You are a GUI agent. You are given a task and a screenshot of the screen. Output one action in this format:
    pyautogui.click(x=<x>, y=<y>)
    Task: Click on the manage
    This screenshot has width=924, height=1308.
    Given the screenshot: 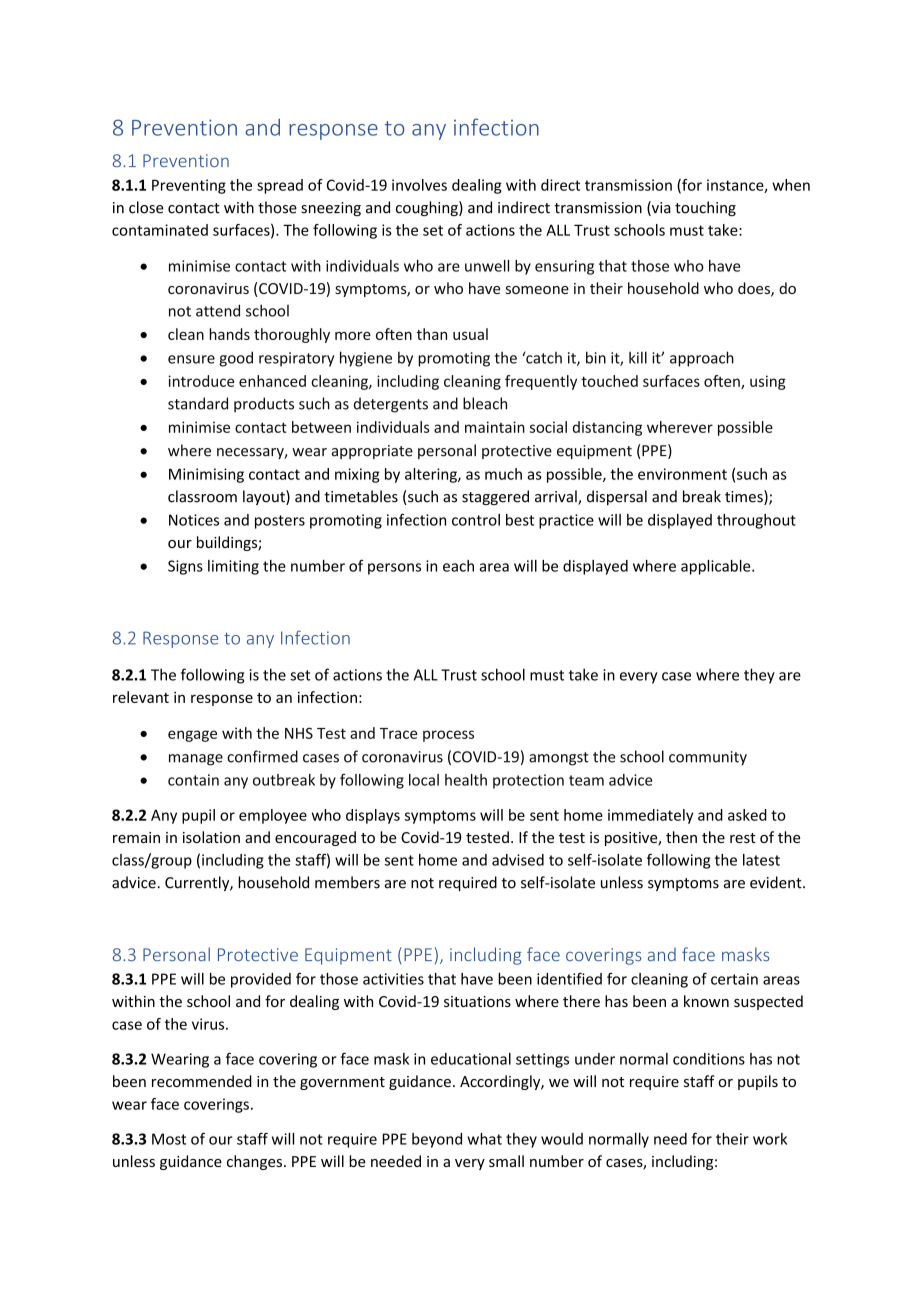 What is the action you would take?
    pyautogui.click(x=196, y=760)
